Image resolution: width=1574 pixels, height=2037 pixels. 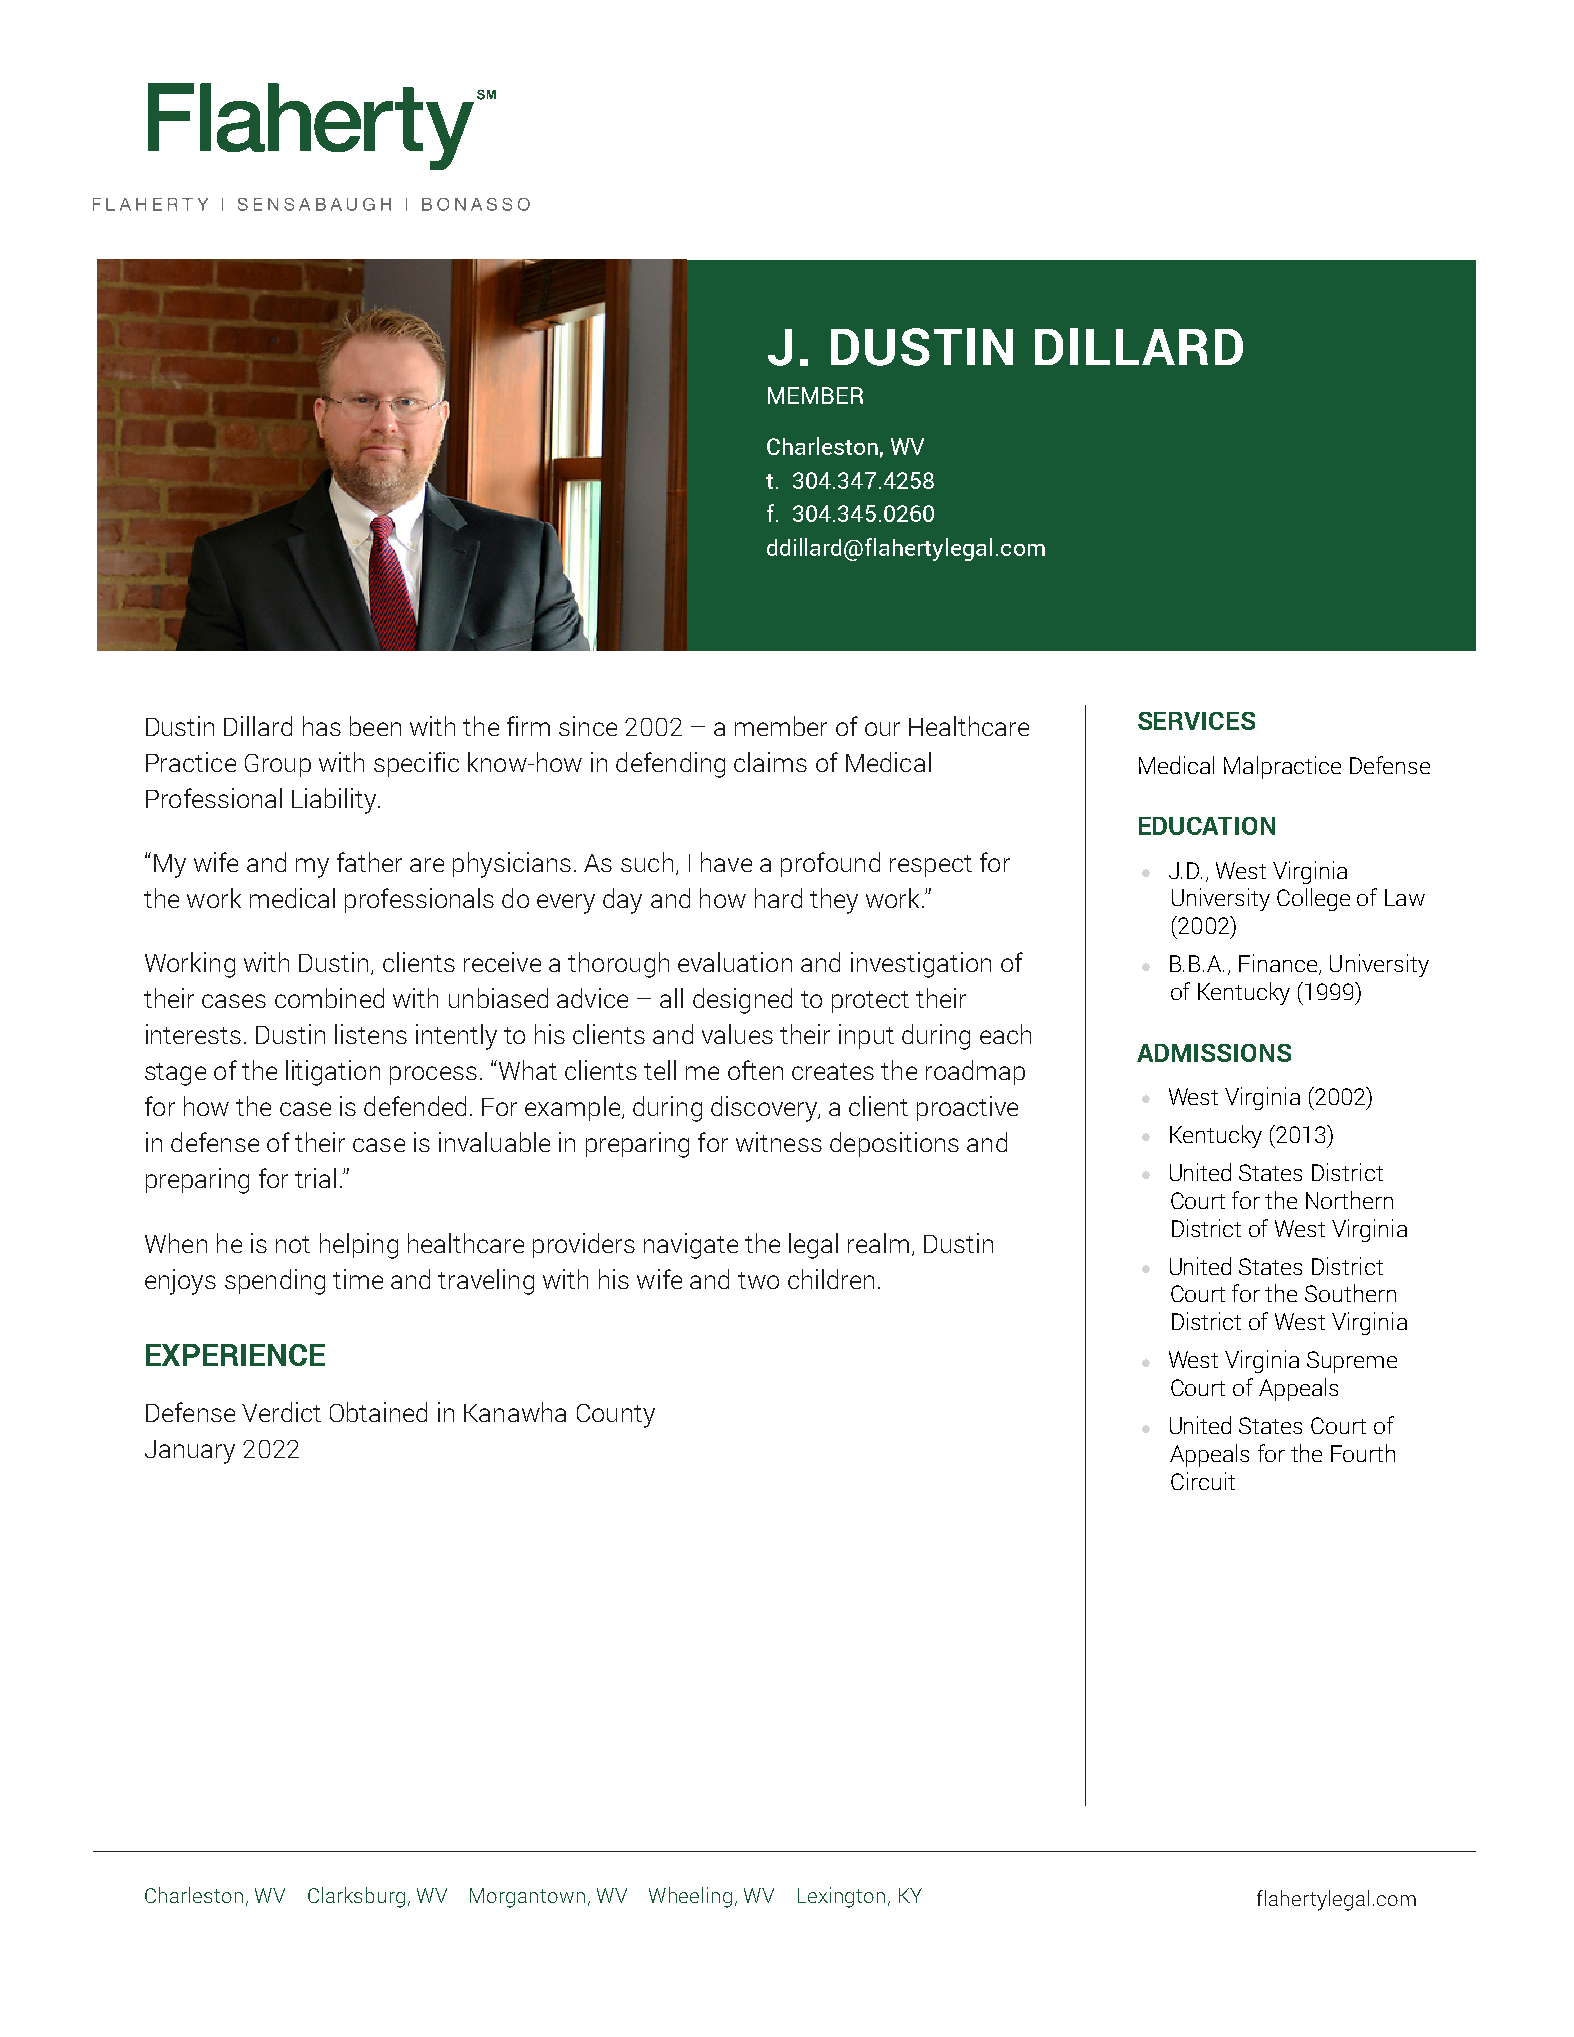 I want to click on Fourth, so click(x=1363, y=1453).
